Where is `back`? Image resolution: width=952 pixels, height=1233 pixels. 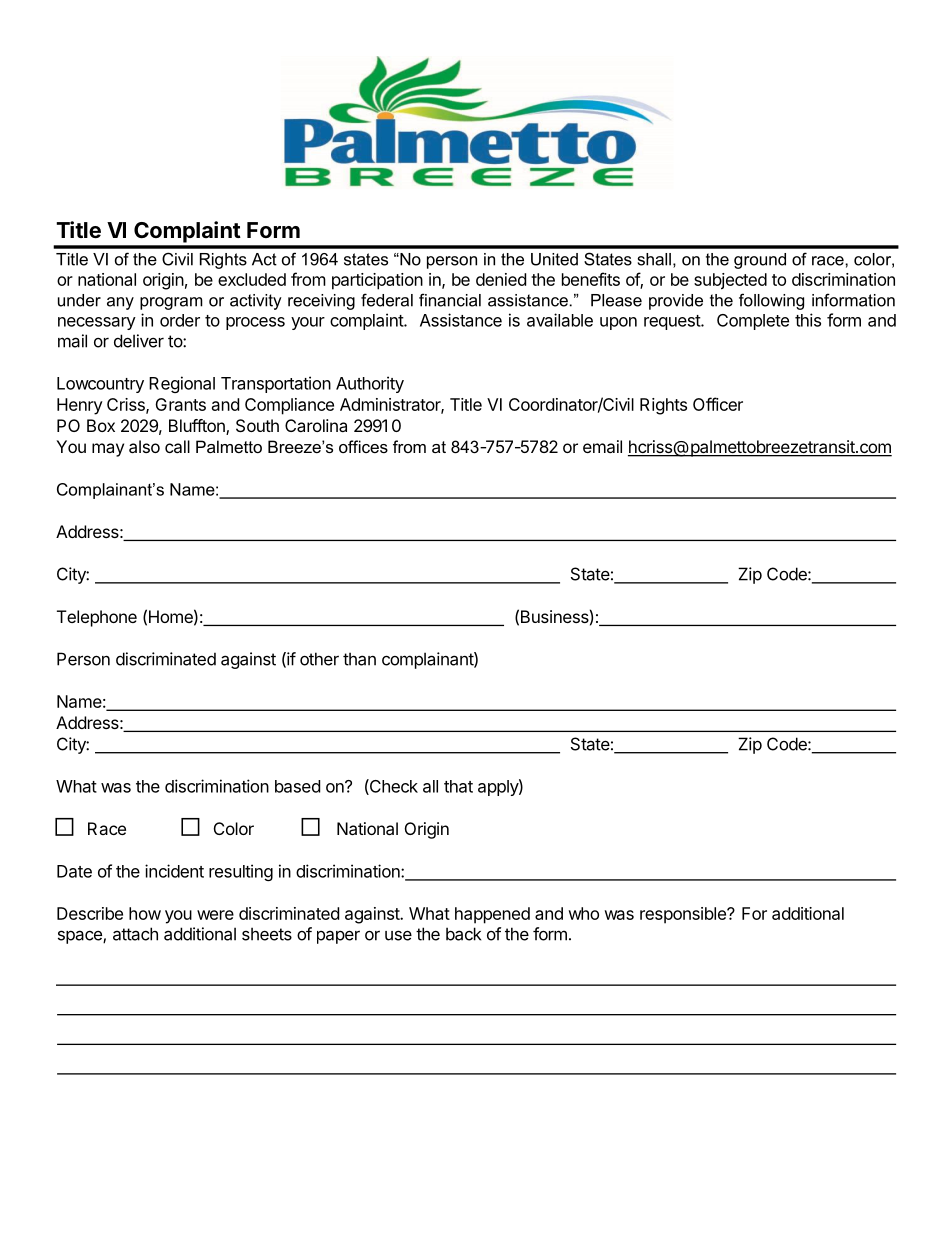
back is located at coordinates (463, 934).
